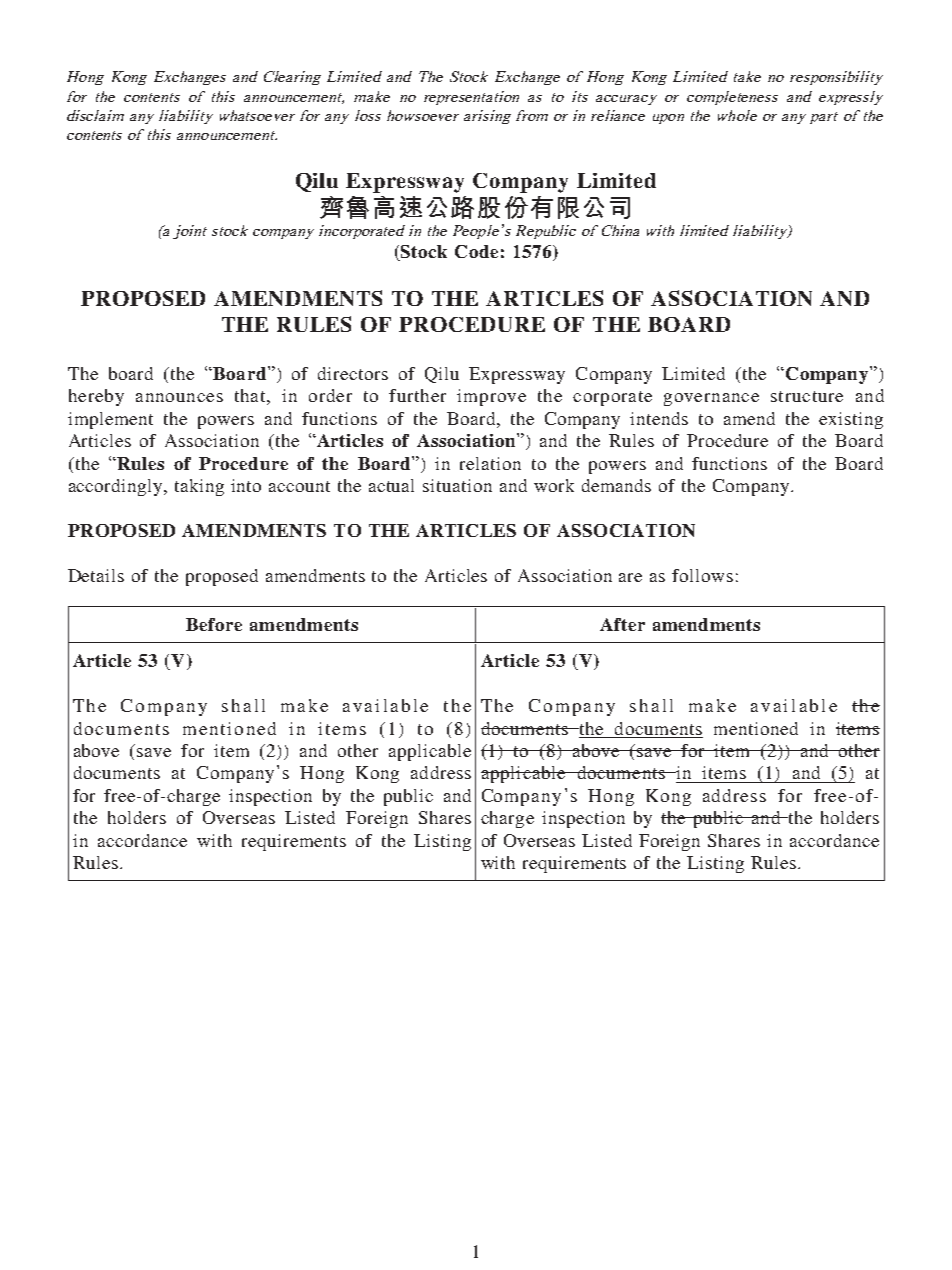 The height and width of the image is (1270, 952). Describe the element at coordinates (199, 487) in the image. I see `taking` at that location.
